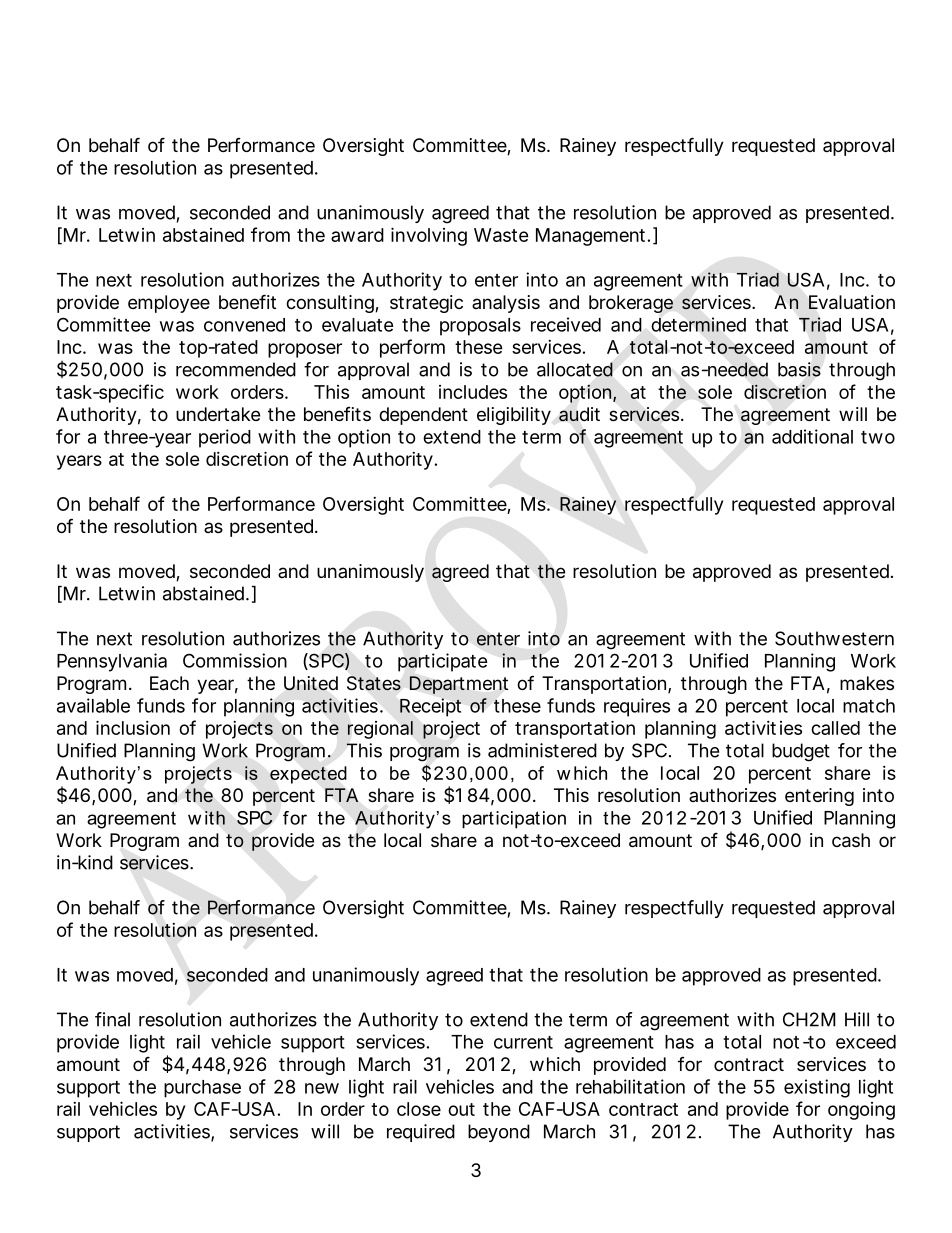  I want to click on period, so click(225, 438).
